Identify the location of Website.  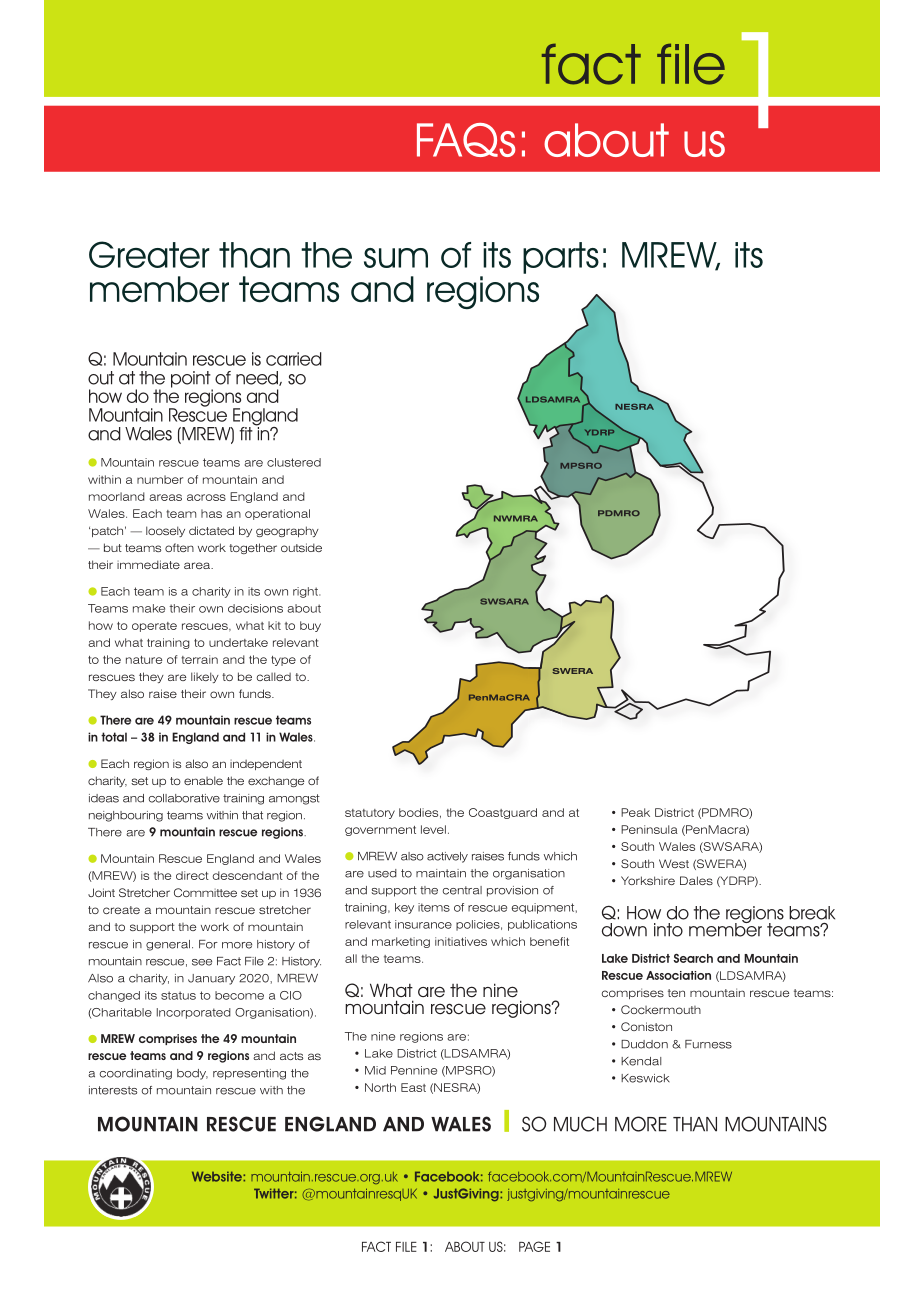
(218, 1176).
